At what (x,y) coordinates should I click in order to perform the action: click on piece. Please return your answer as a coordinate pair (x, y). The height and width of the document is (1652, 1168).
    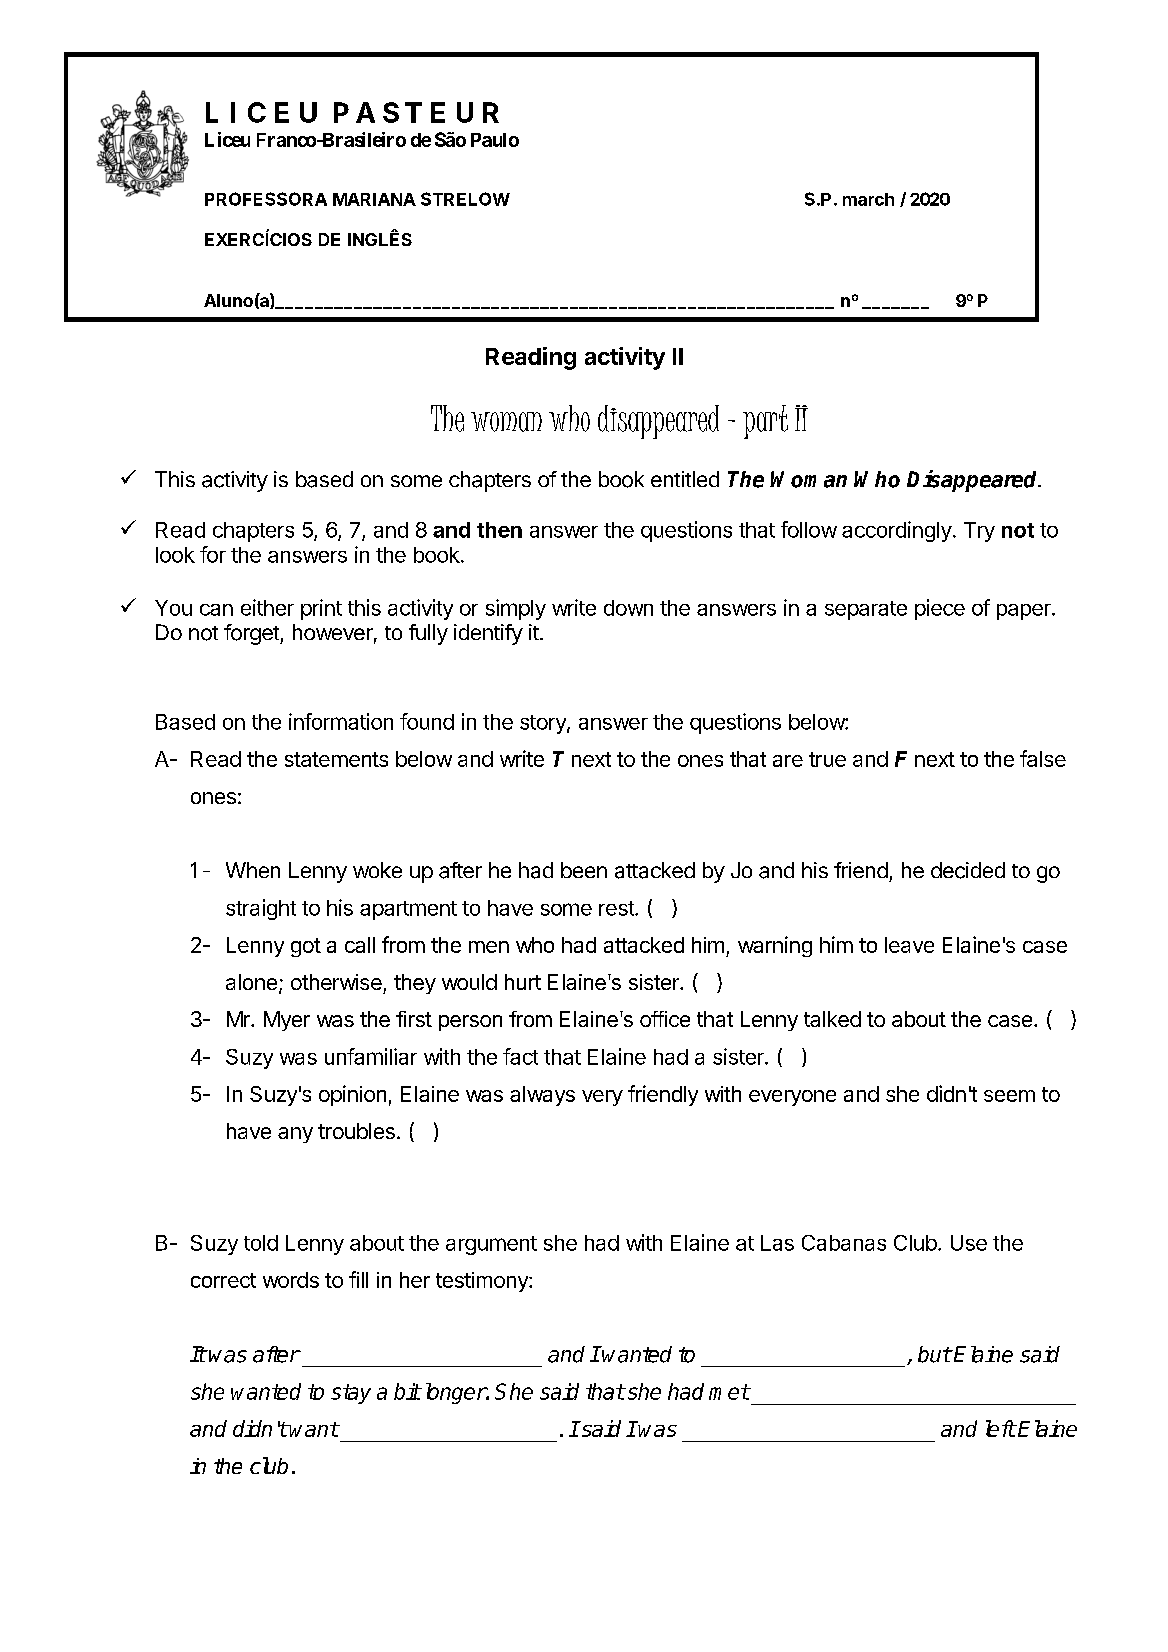
    Looking at the image, I should click on (940, 609).
